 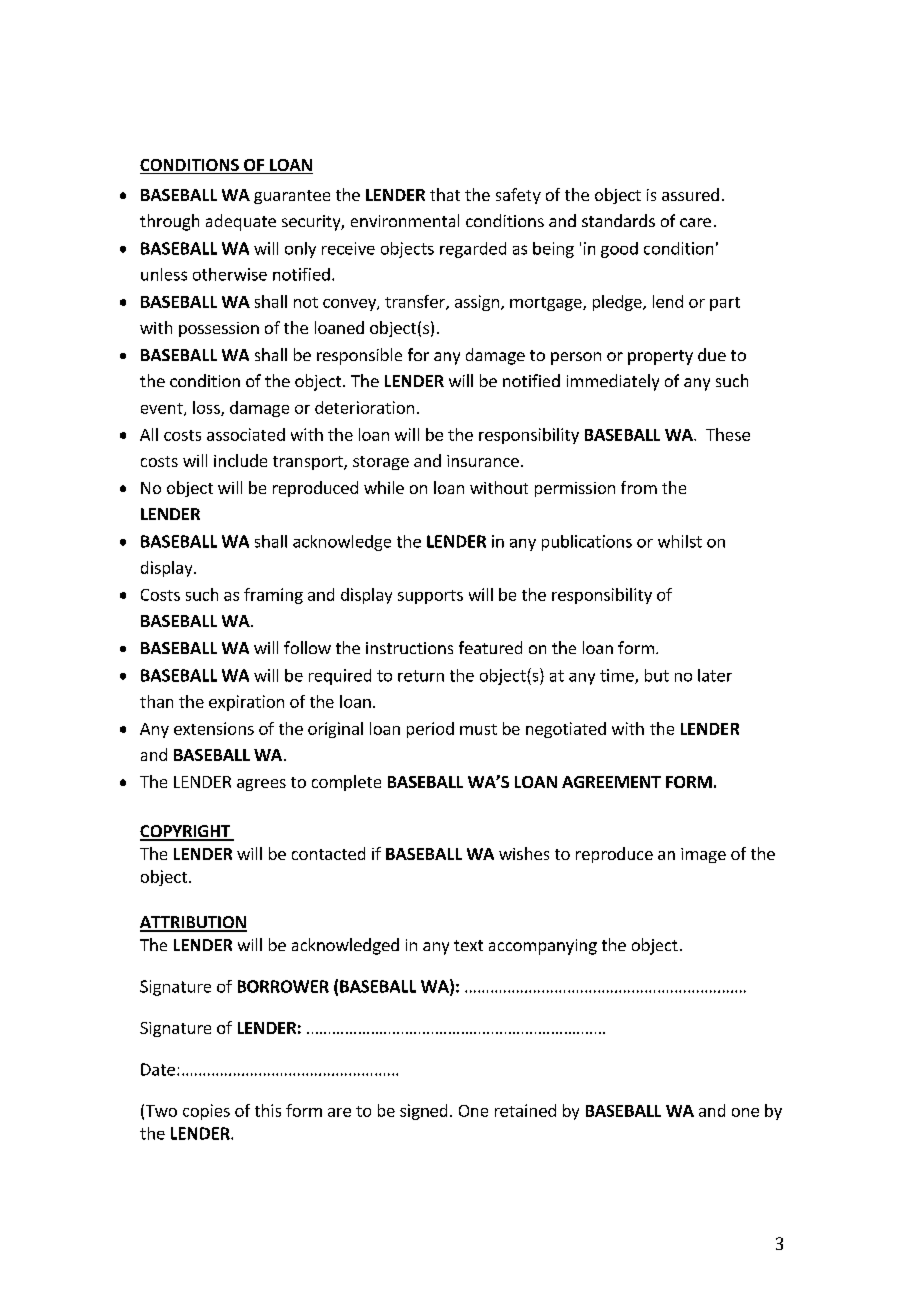 I want to click on from, so click(x=639, y=487).
